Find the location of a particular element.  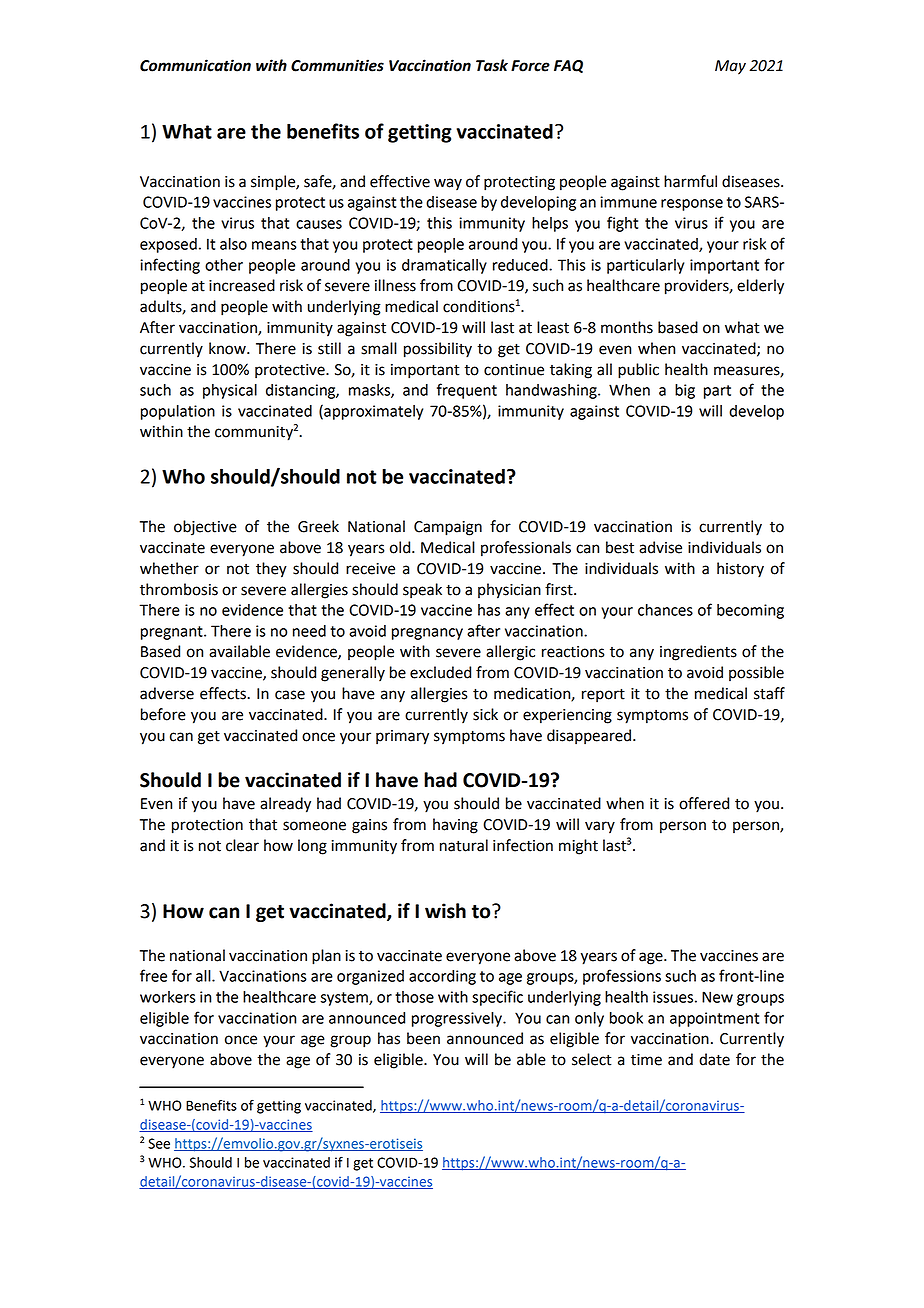

dramatically is located at coordinates (444, 266).
